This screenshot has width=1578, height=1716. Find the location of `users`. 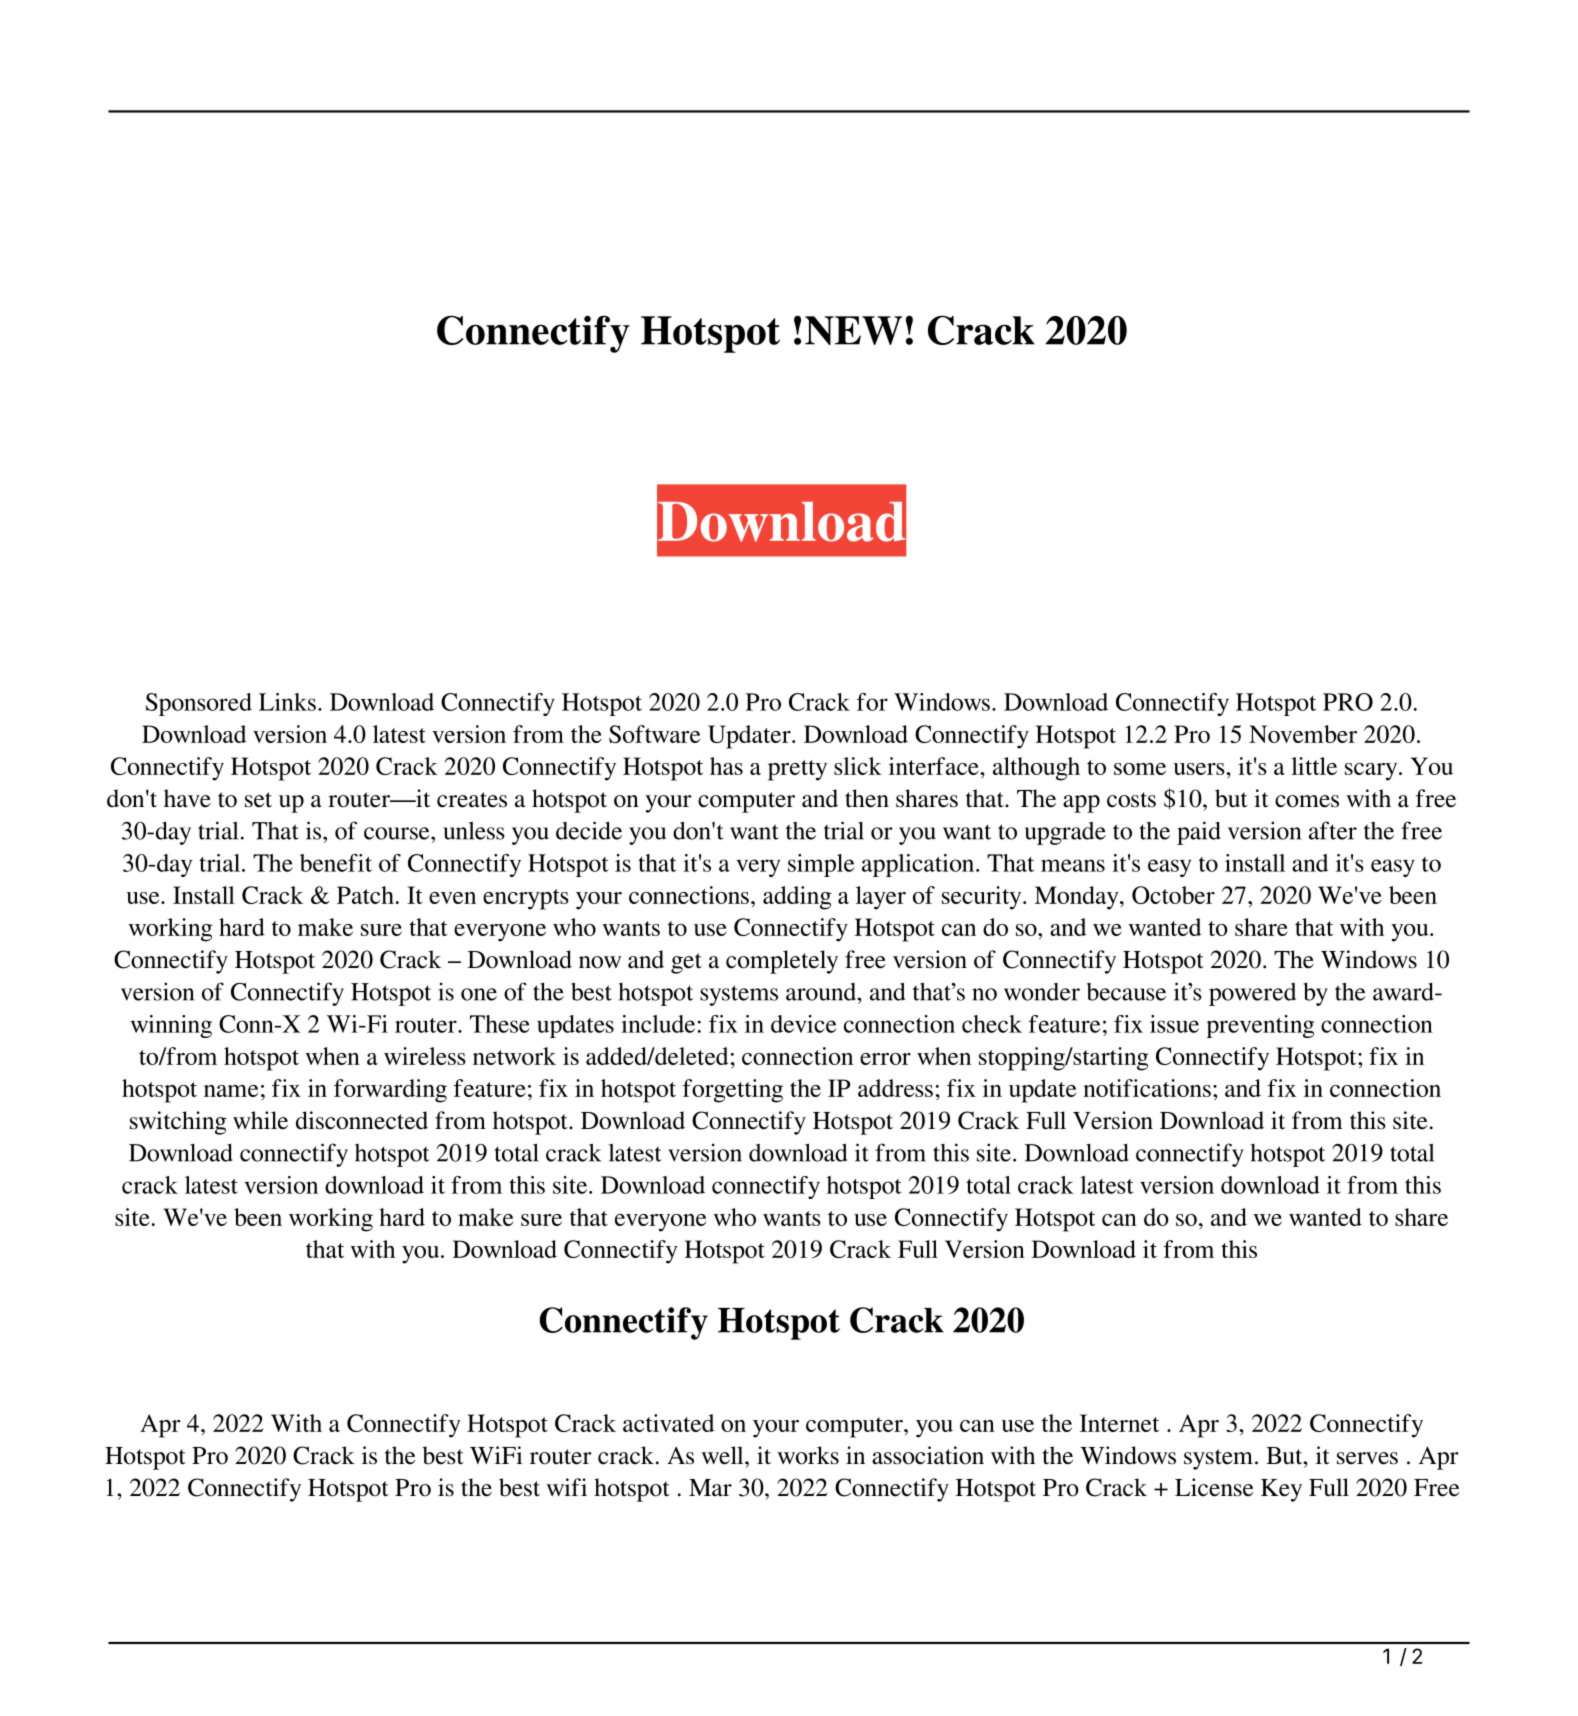

users is located at coordinates (1200, 769).
